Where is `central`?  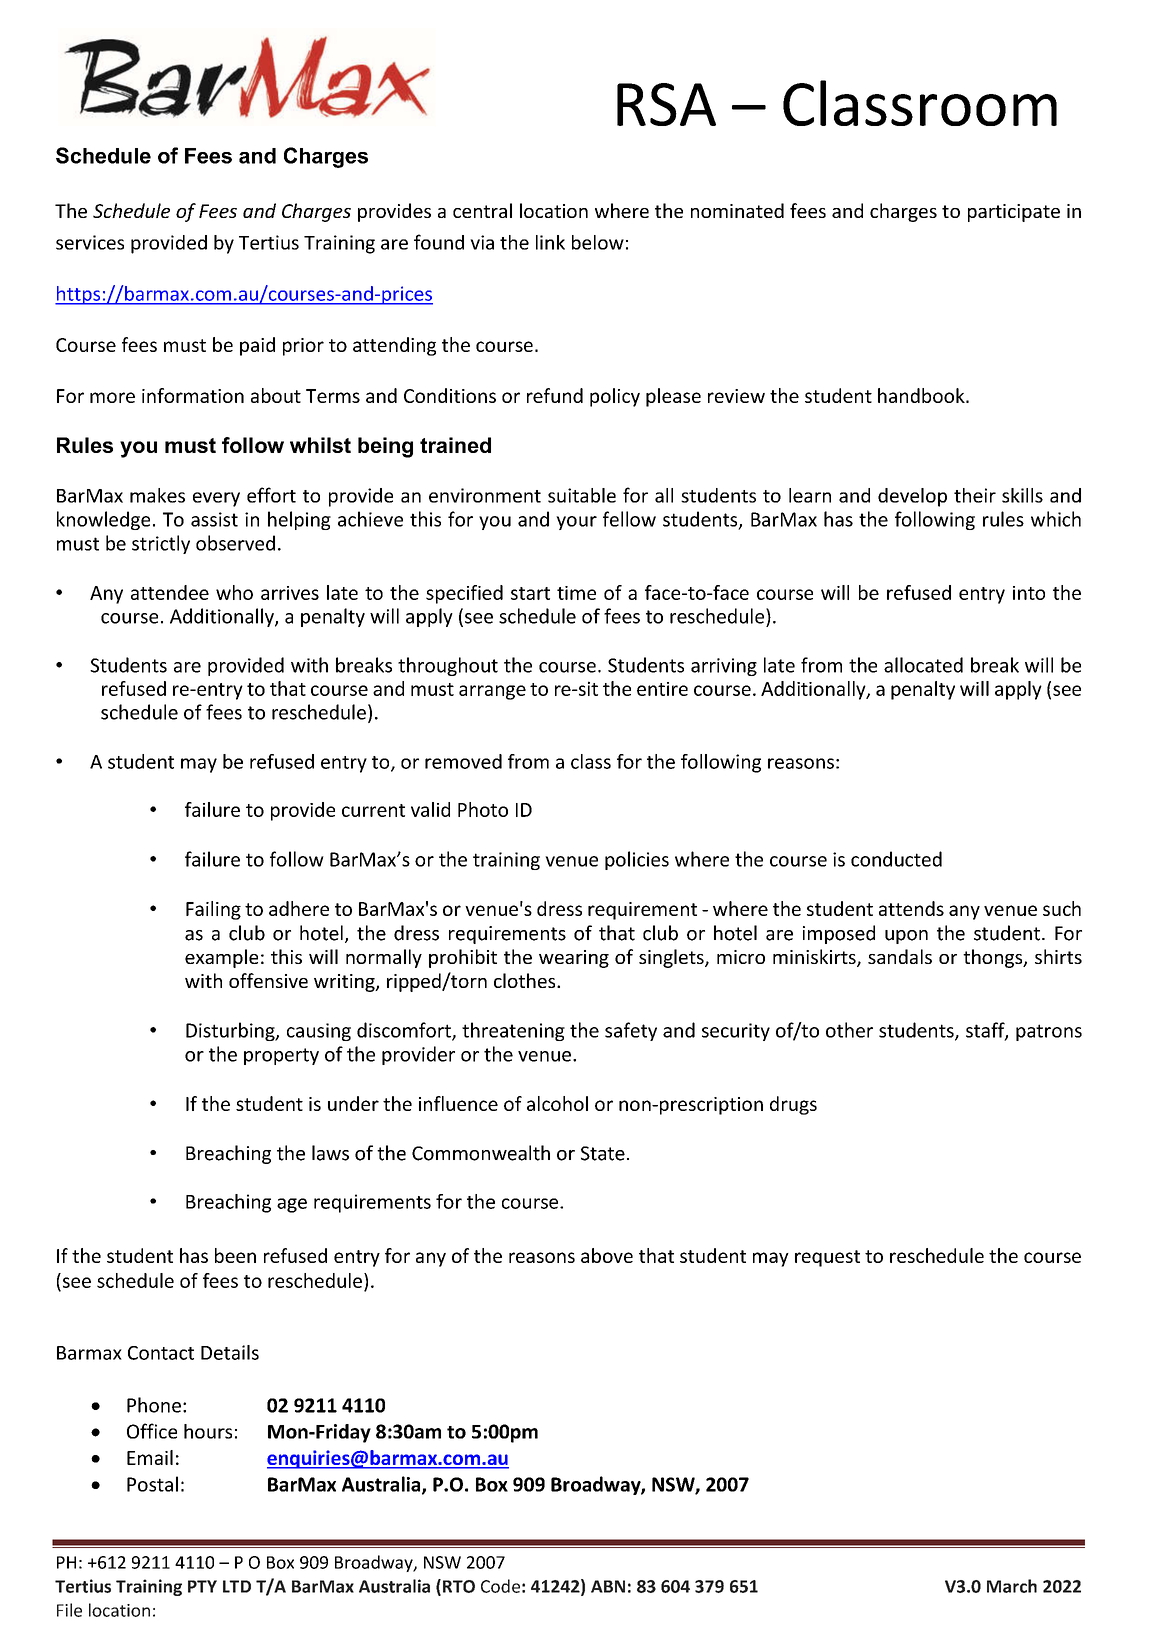
central is located at coordinates (482, 210).
